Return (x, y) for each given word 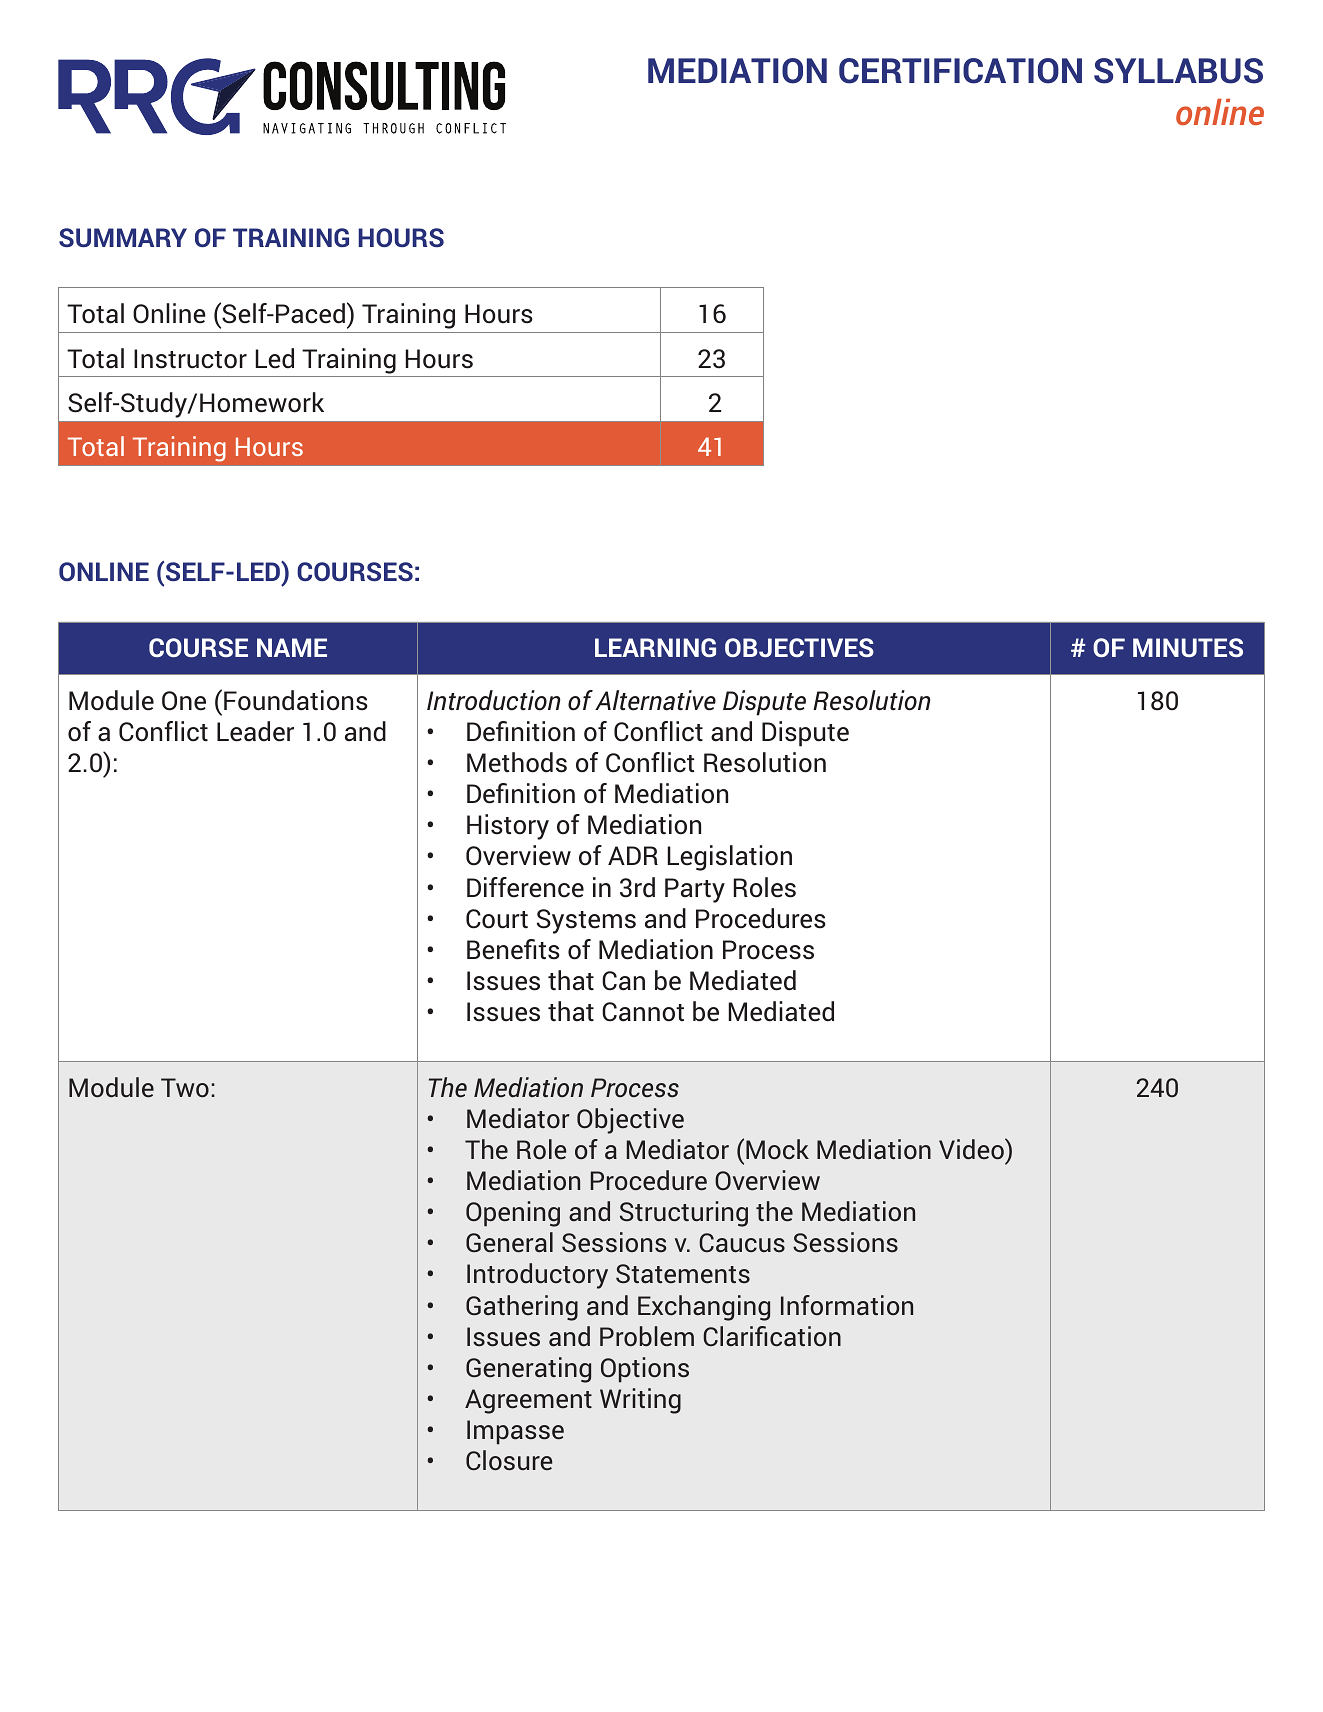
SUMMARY (123, 237)
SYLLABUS (1178, 71)
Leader (255, 731)
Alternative (655, 700)
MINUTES (1188, 647)
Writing (640, 1401)
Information (847, 1305)
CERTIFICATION (960, 71)
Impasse (515, 1432)
